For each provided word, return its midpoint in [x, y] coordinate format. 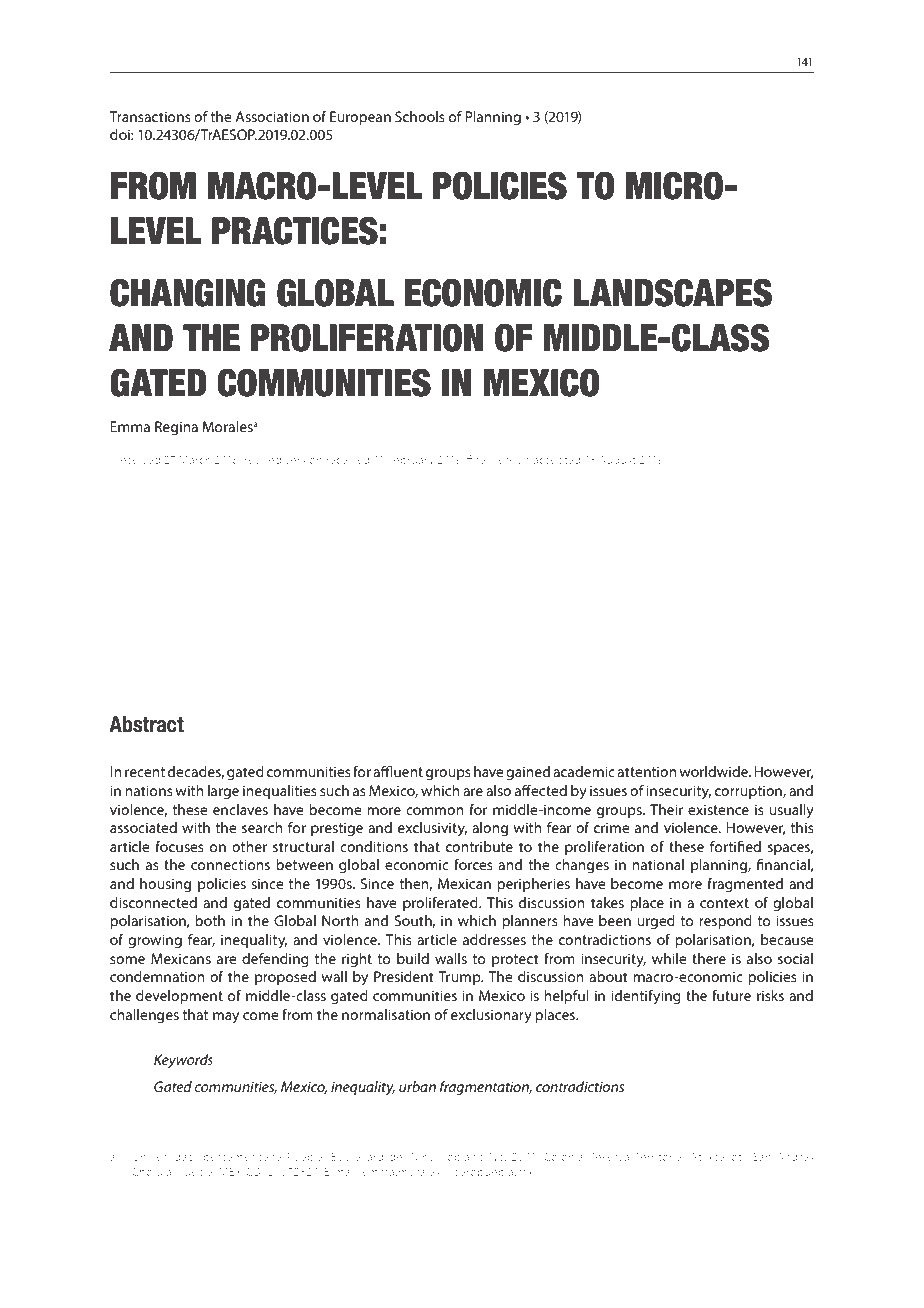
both [210, 920]
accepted [557, 460]
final [477, 459]
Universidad [163, 1156]
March [195, 459]
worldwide [715, 771]
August [617, 461]
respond [725, 922]
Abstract [146, 724]
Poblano [462, 1156]
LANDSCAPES [672, 293]
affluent [398, 771]
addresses [494, 939]
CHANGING [188, 293]
